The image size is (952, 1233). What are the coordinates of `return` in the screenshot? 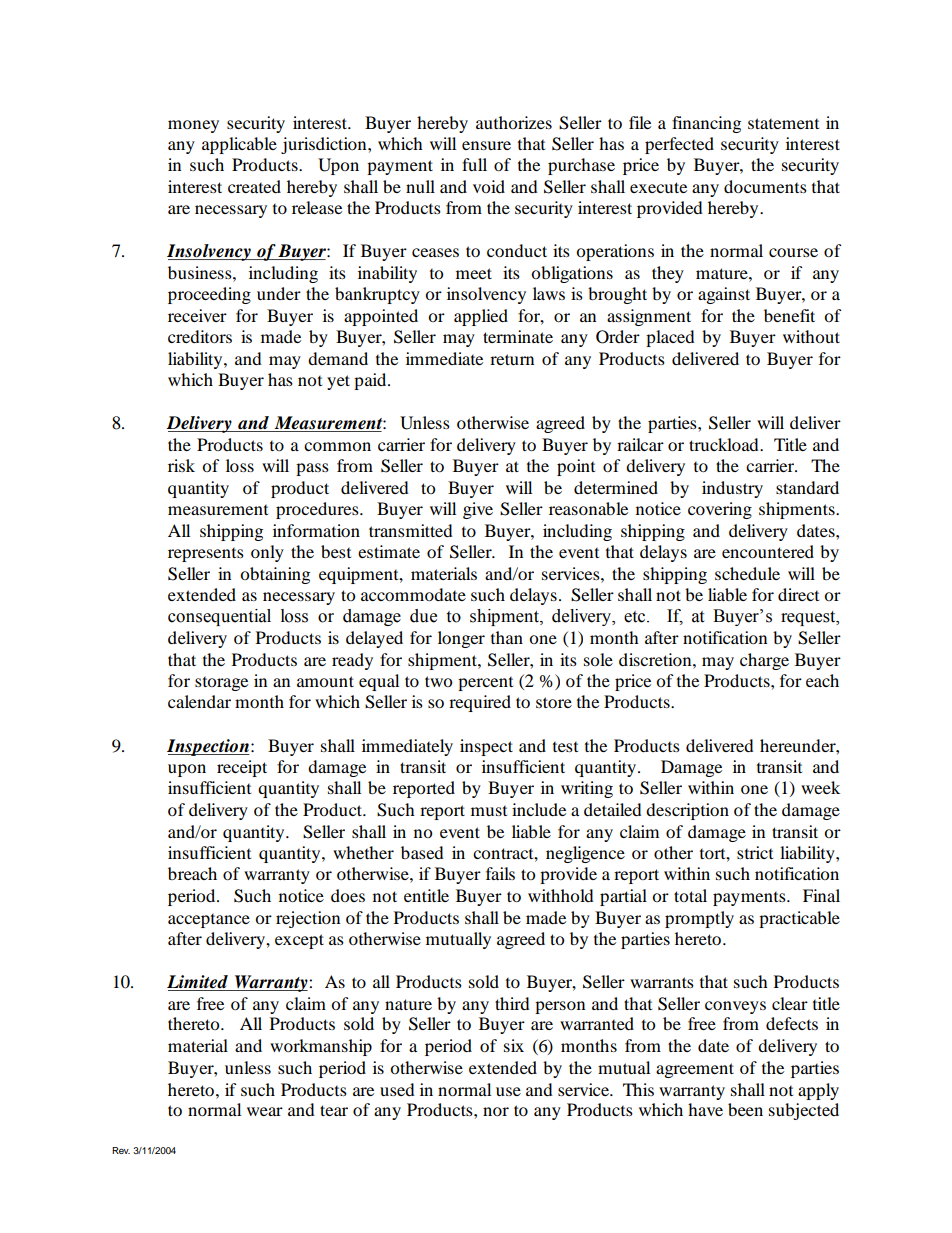 It's located at (512, 359).
